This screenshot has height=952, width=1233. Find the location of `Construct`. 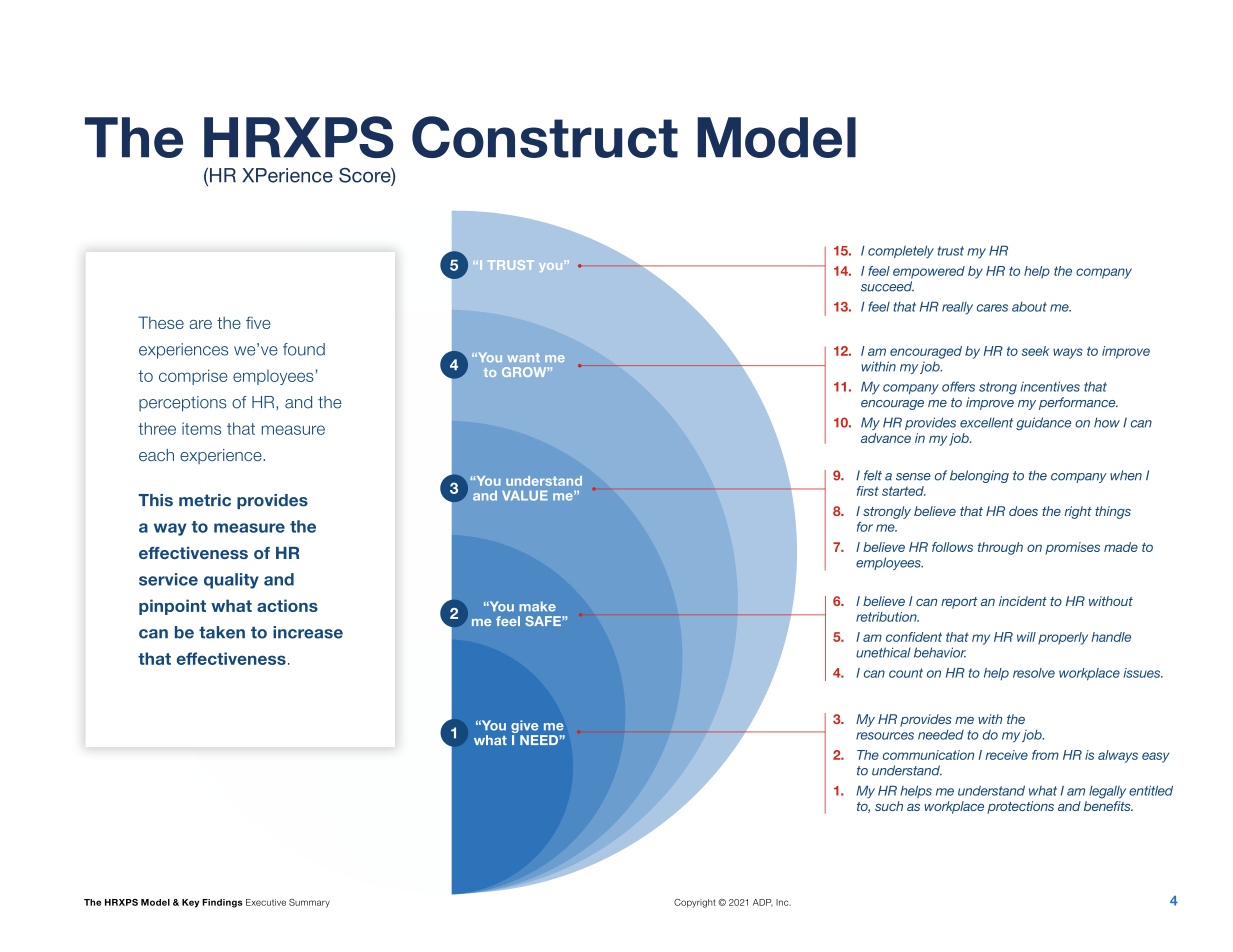

Construct is located at coordinates (545, 137).
